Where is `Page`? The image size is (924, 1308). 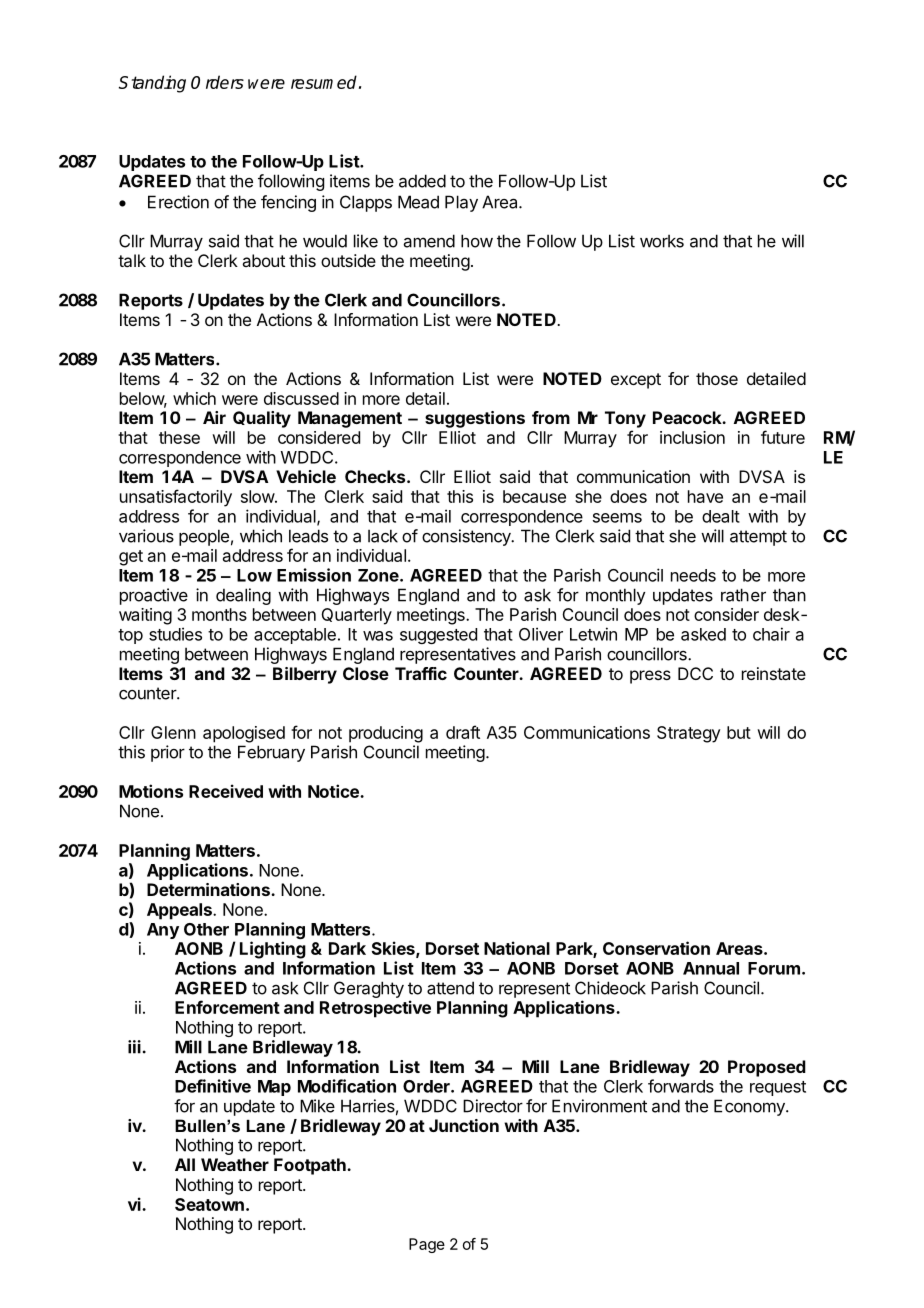
Page is located at coordinates (427, 1245).
